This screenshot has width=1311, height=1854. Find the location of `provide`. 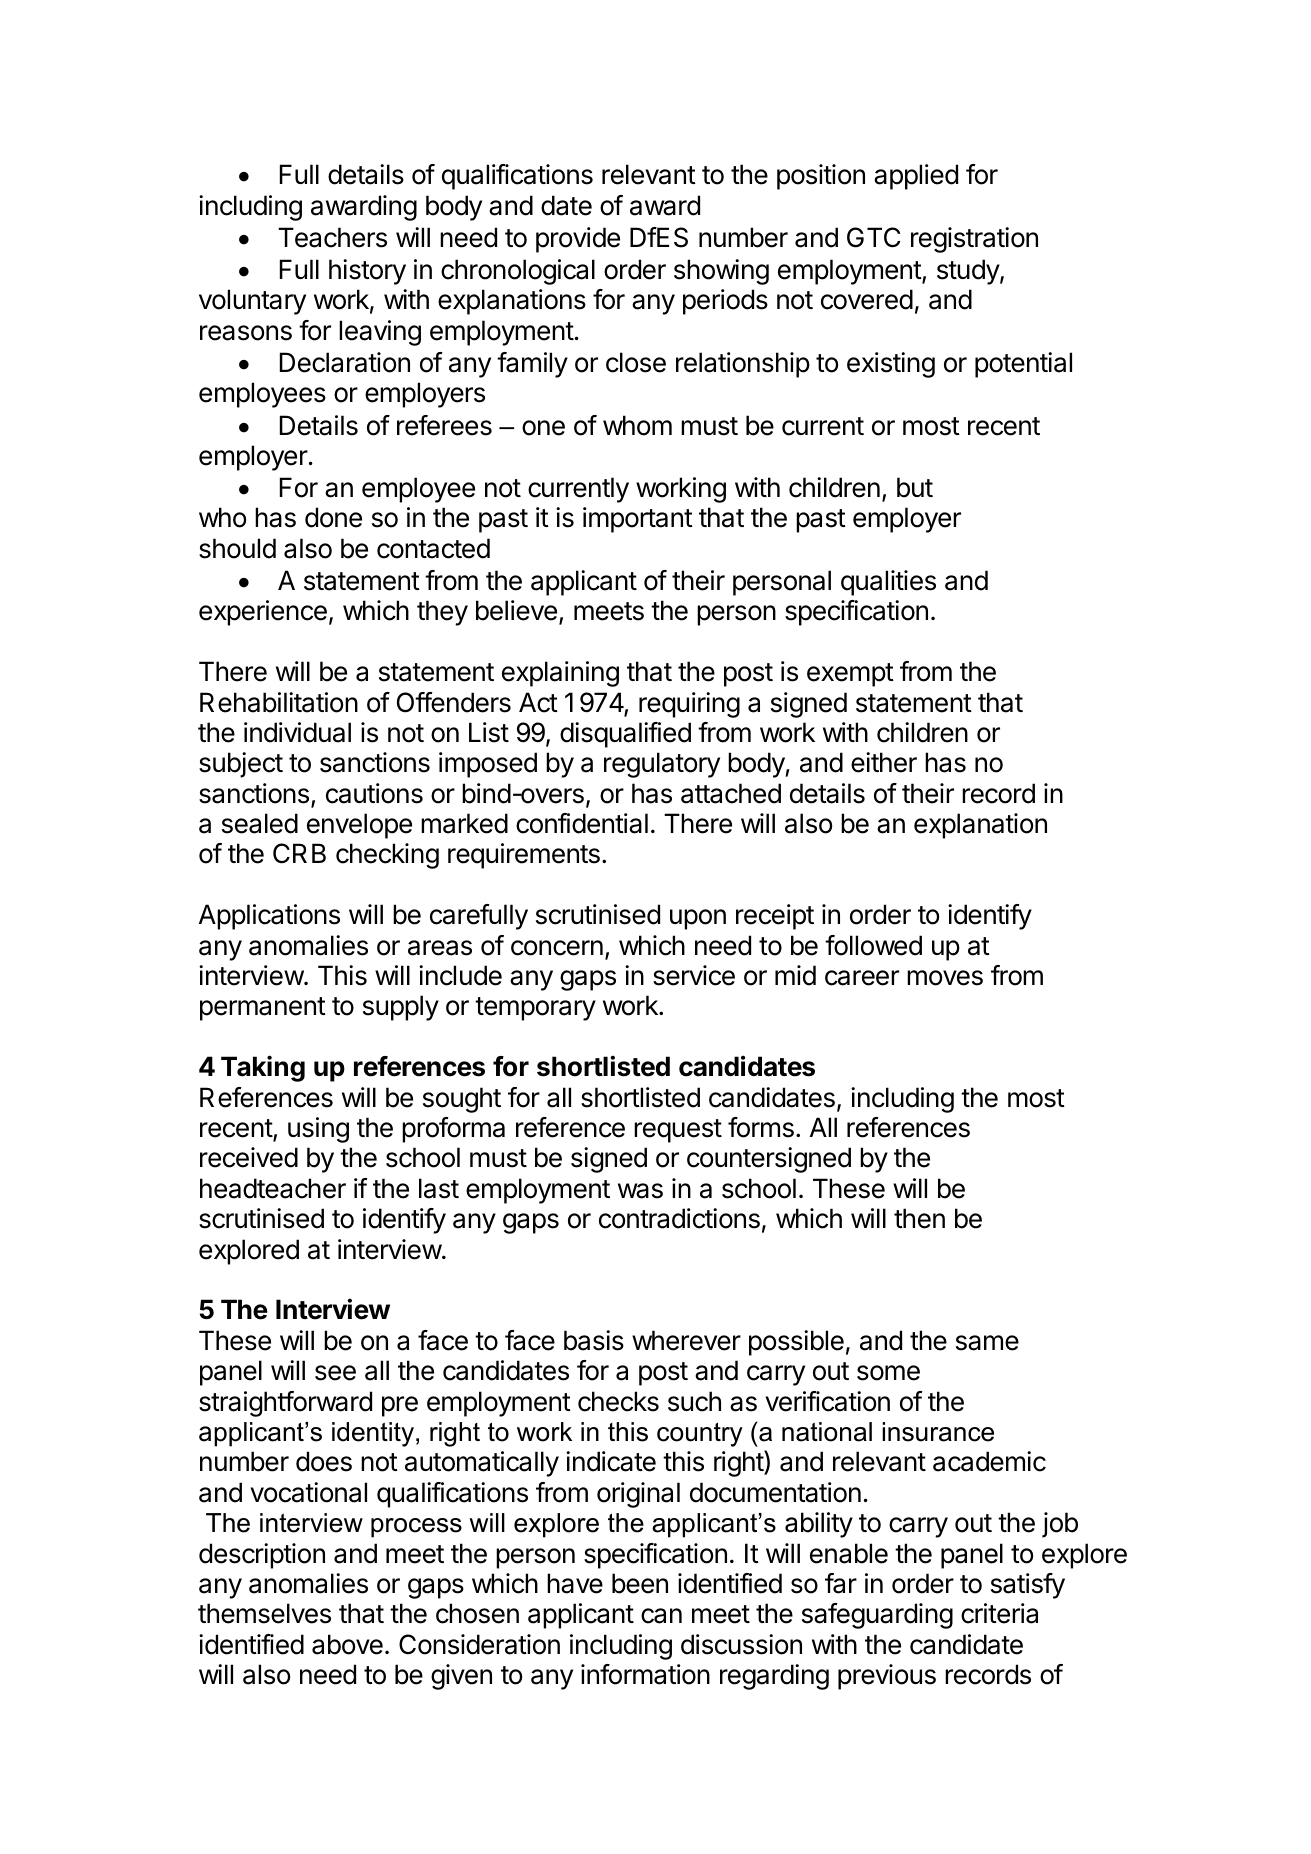

provide is located at coordinates (578, 240).
